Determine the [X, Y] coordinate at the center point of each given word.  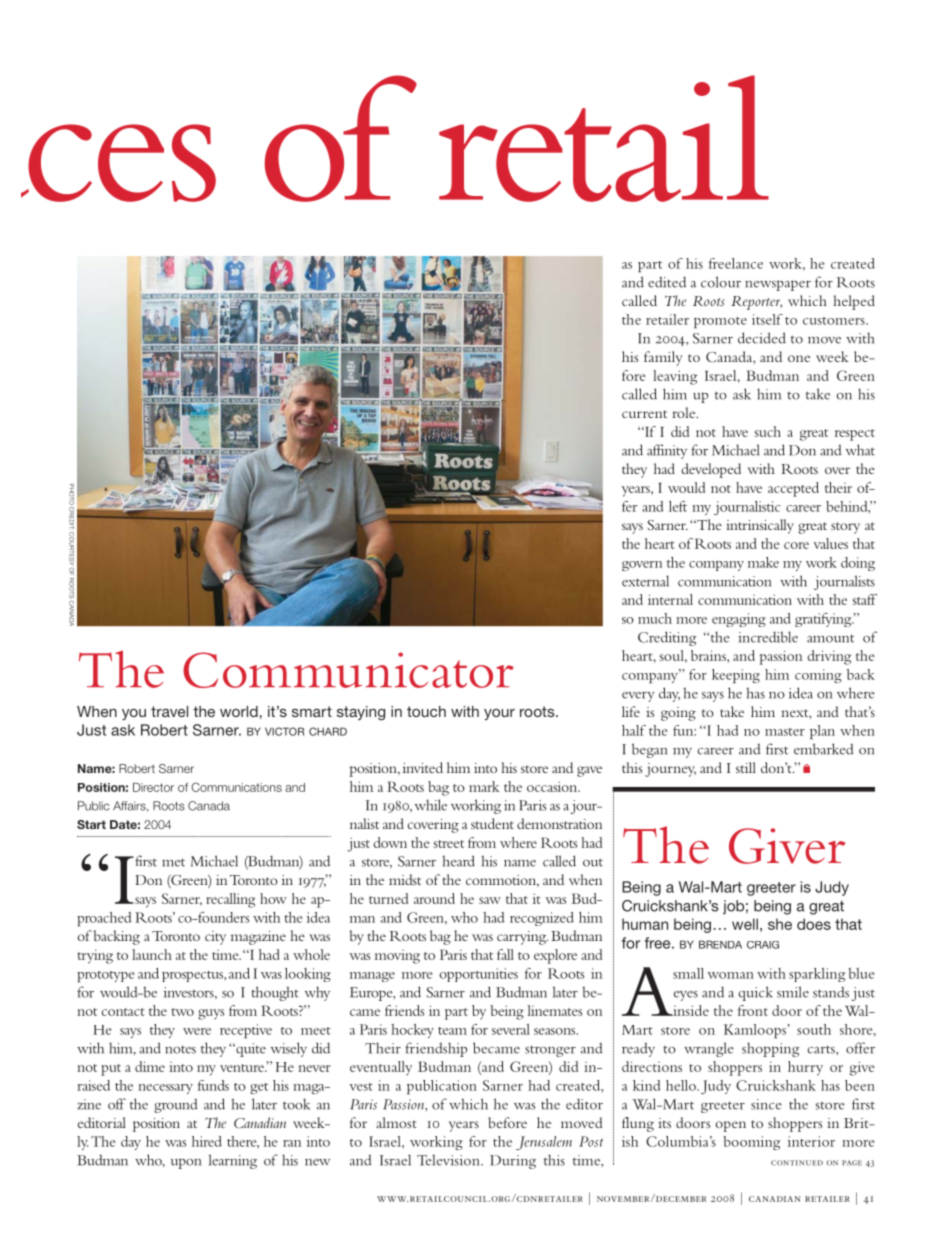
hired [207, 1141]
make [763, 562]
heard [458, 861]
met [173, 862]
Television [449, 1160]
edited [667, 282]
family [663, 358]
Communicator [348, 670]
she [780, 924]
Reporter [756, 303]
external [645, 581]
